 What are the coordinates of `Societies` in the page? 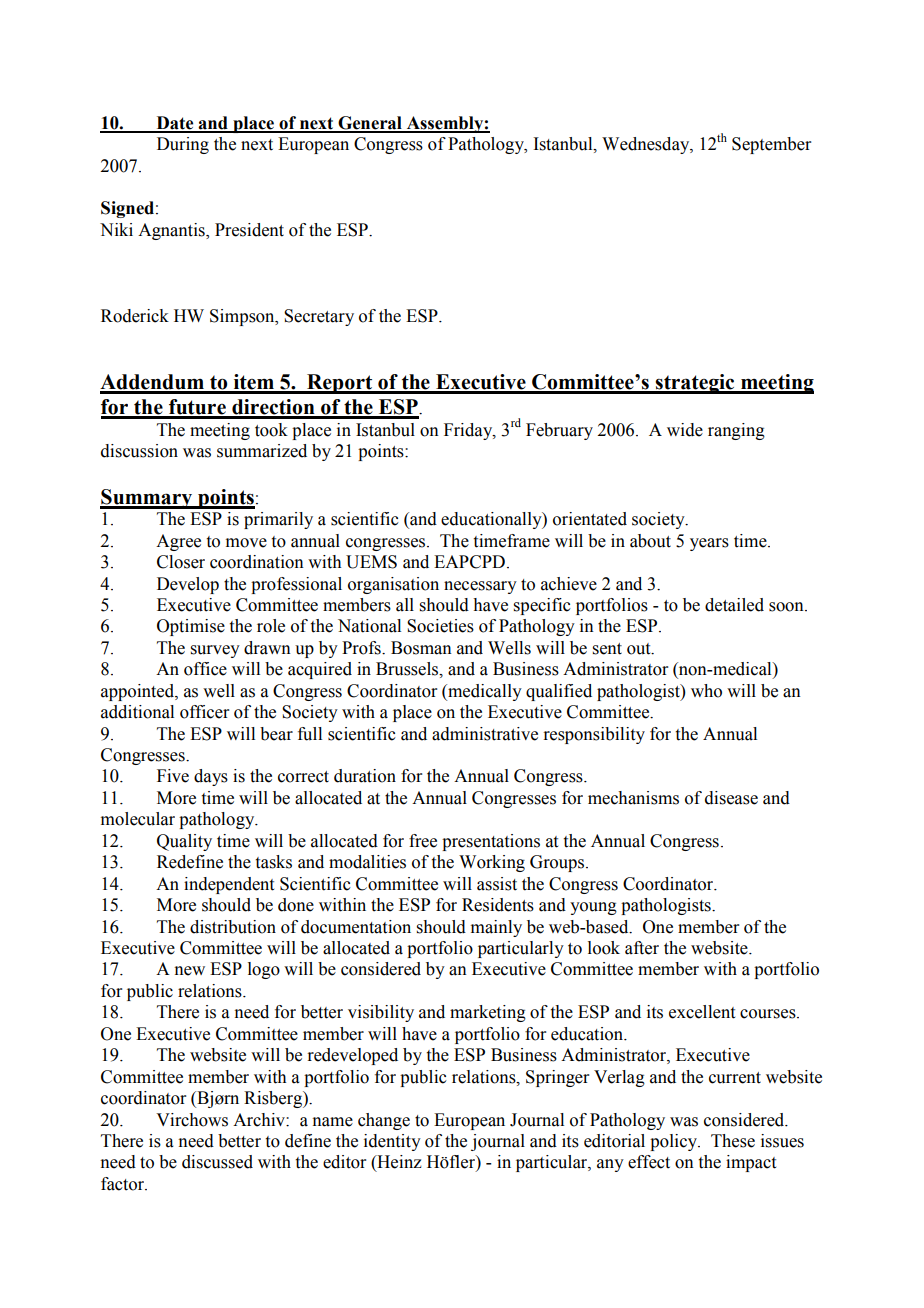 It's located at (440, 626).
